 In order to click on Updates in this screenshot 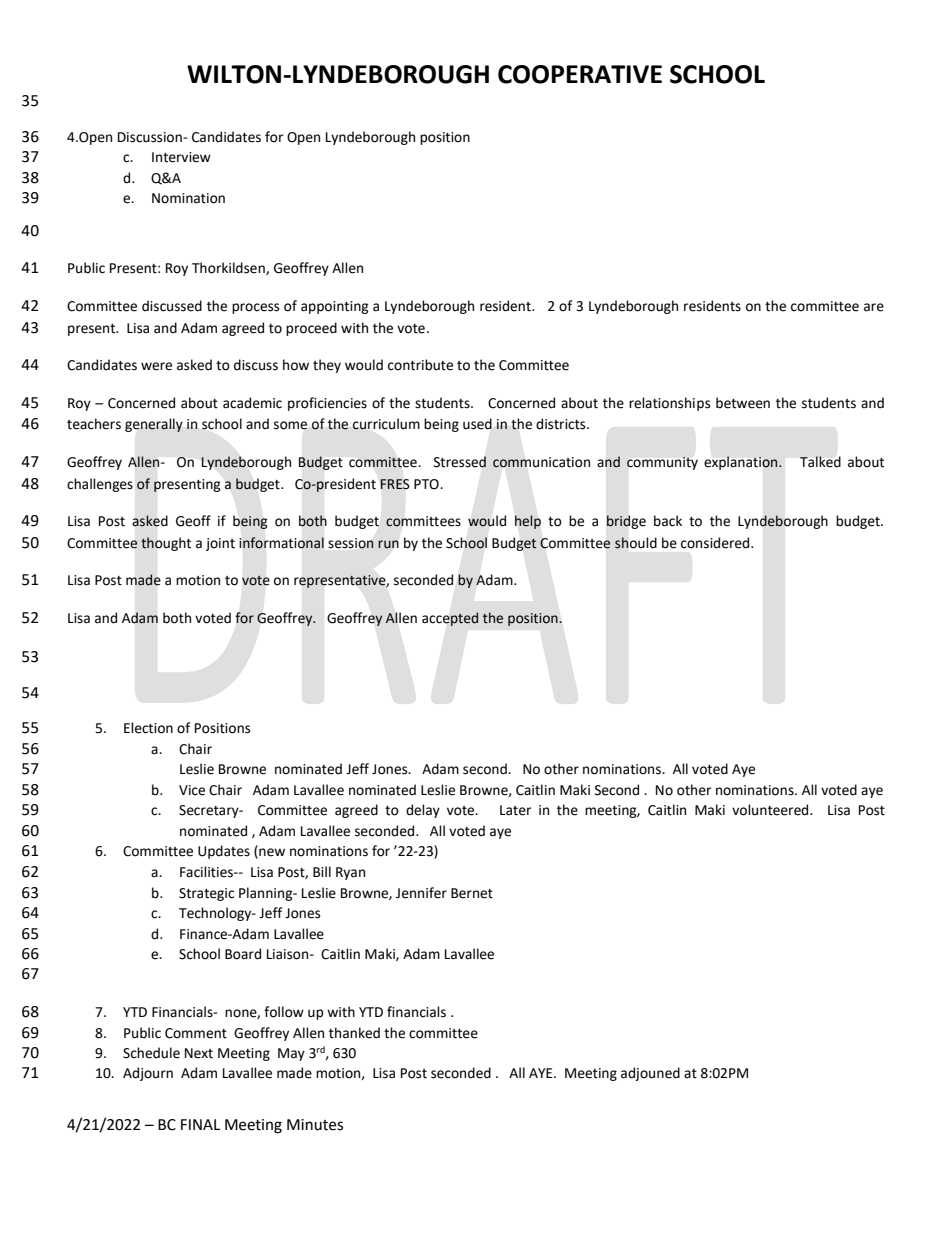, I will do `click(224, 852)`.
